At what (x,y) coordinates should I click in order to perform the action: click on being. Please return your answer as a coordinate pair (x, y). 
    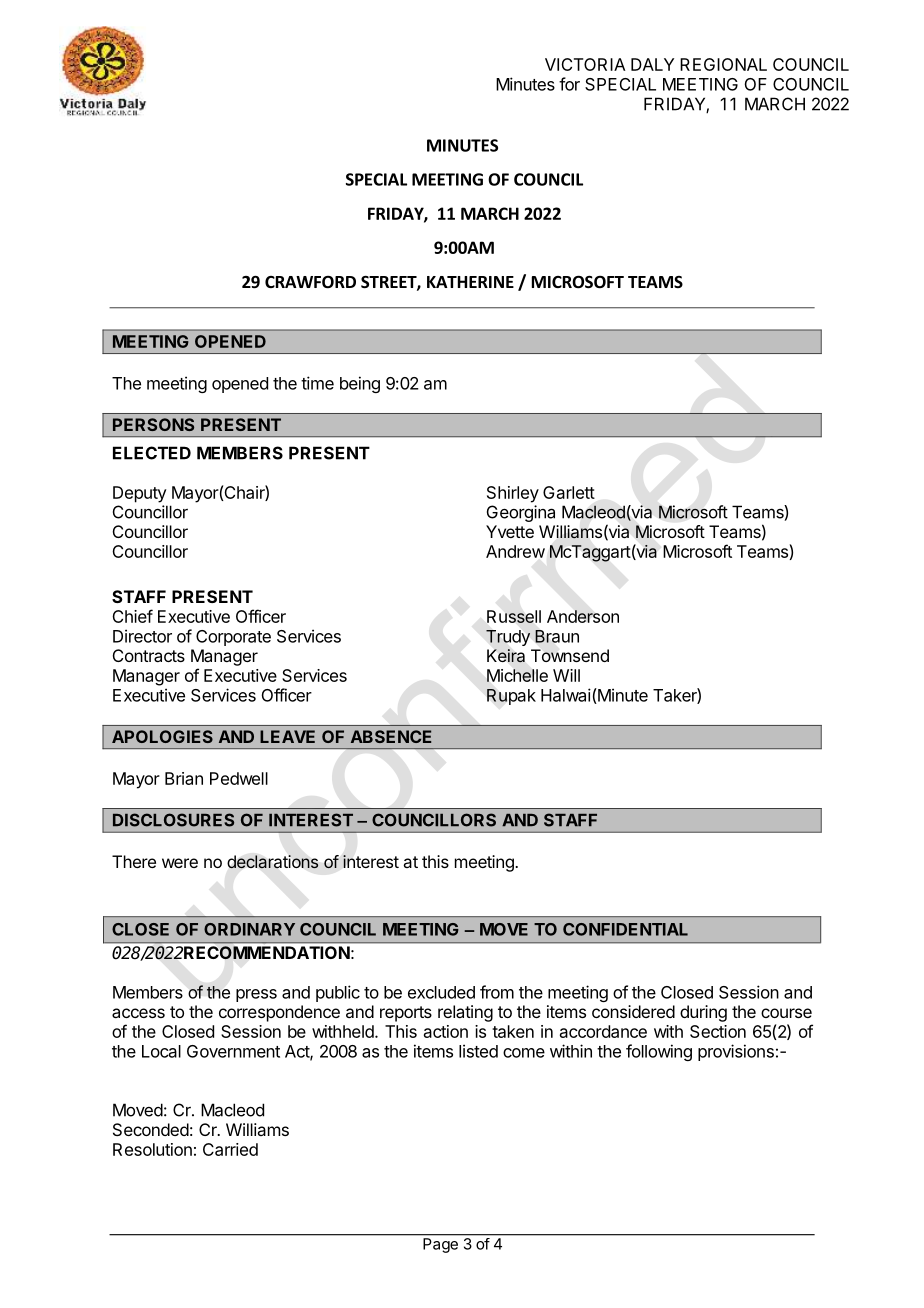
    Looking at the image, I should click on (360, 384).
